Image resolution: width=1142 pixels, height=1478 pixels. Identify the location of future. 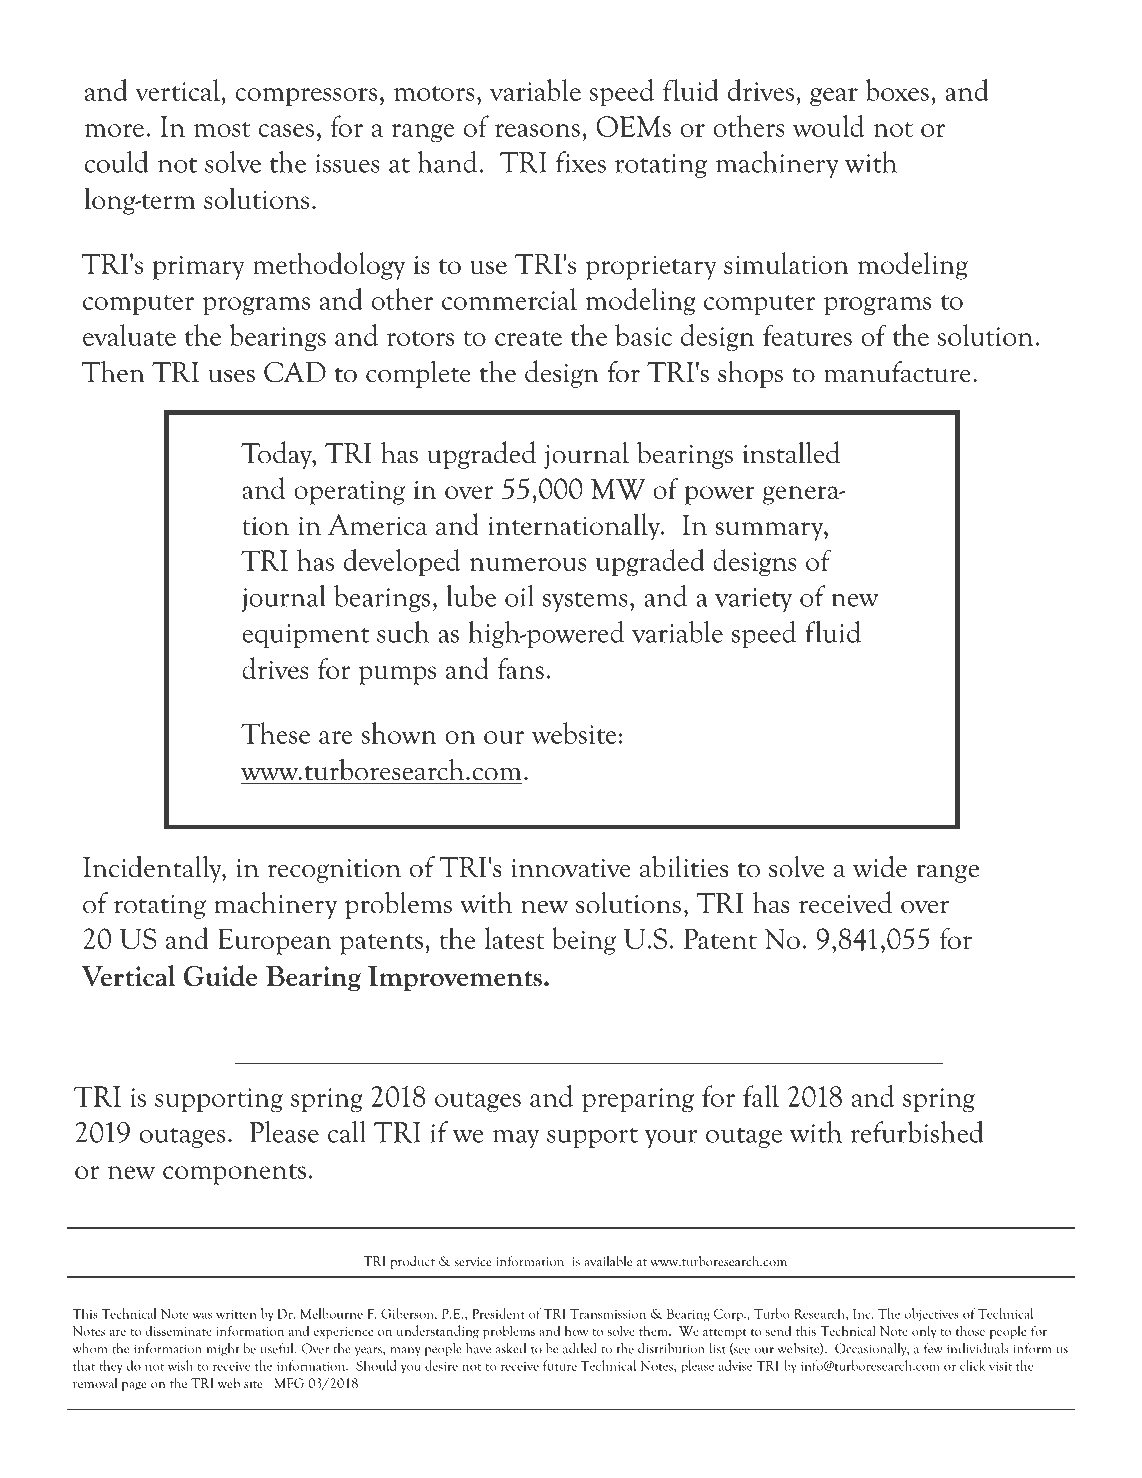
(560, 1365).
